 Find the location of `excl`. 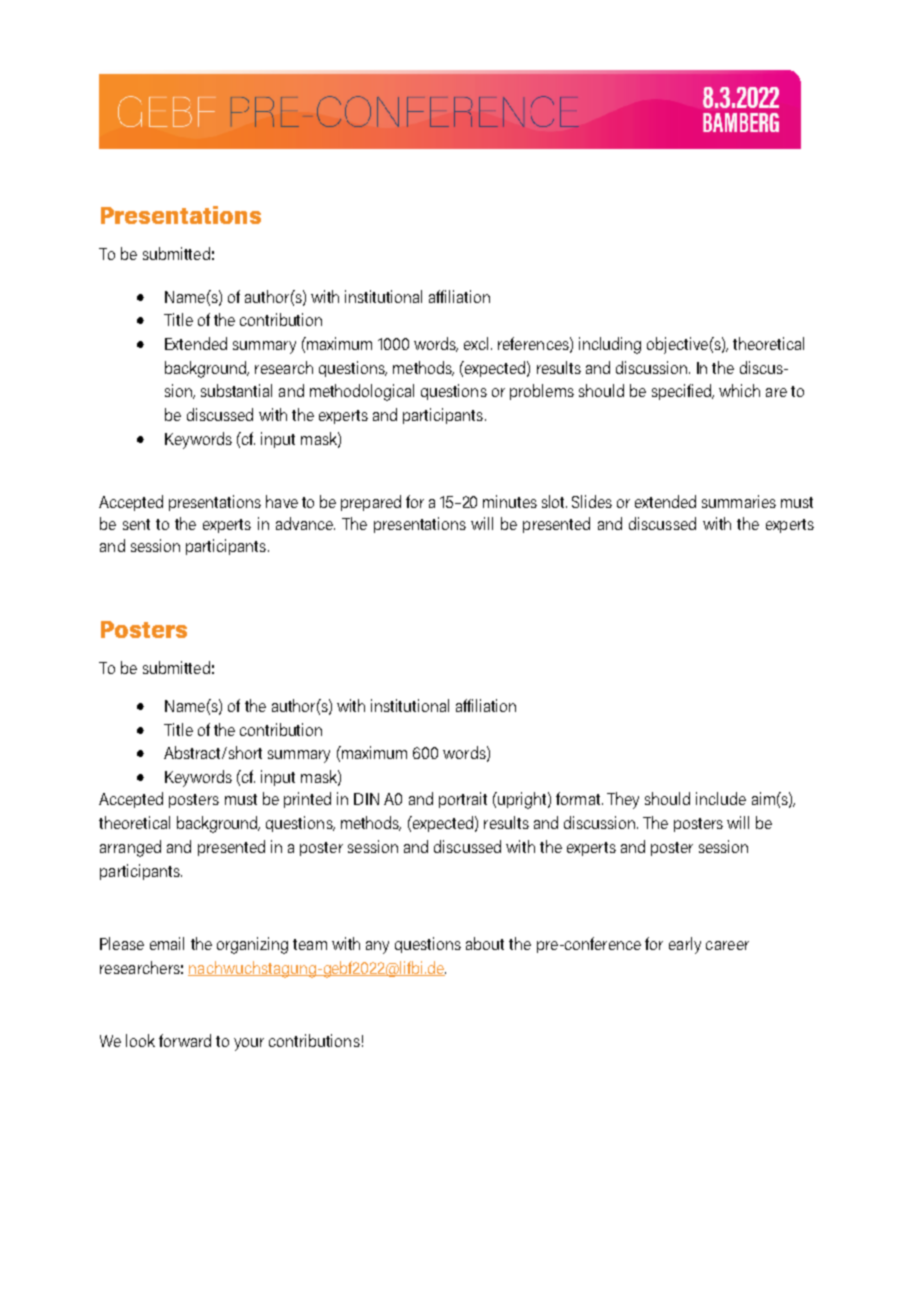

excl is located at coordinates (476, 343).
